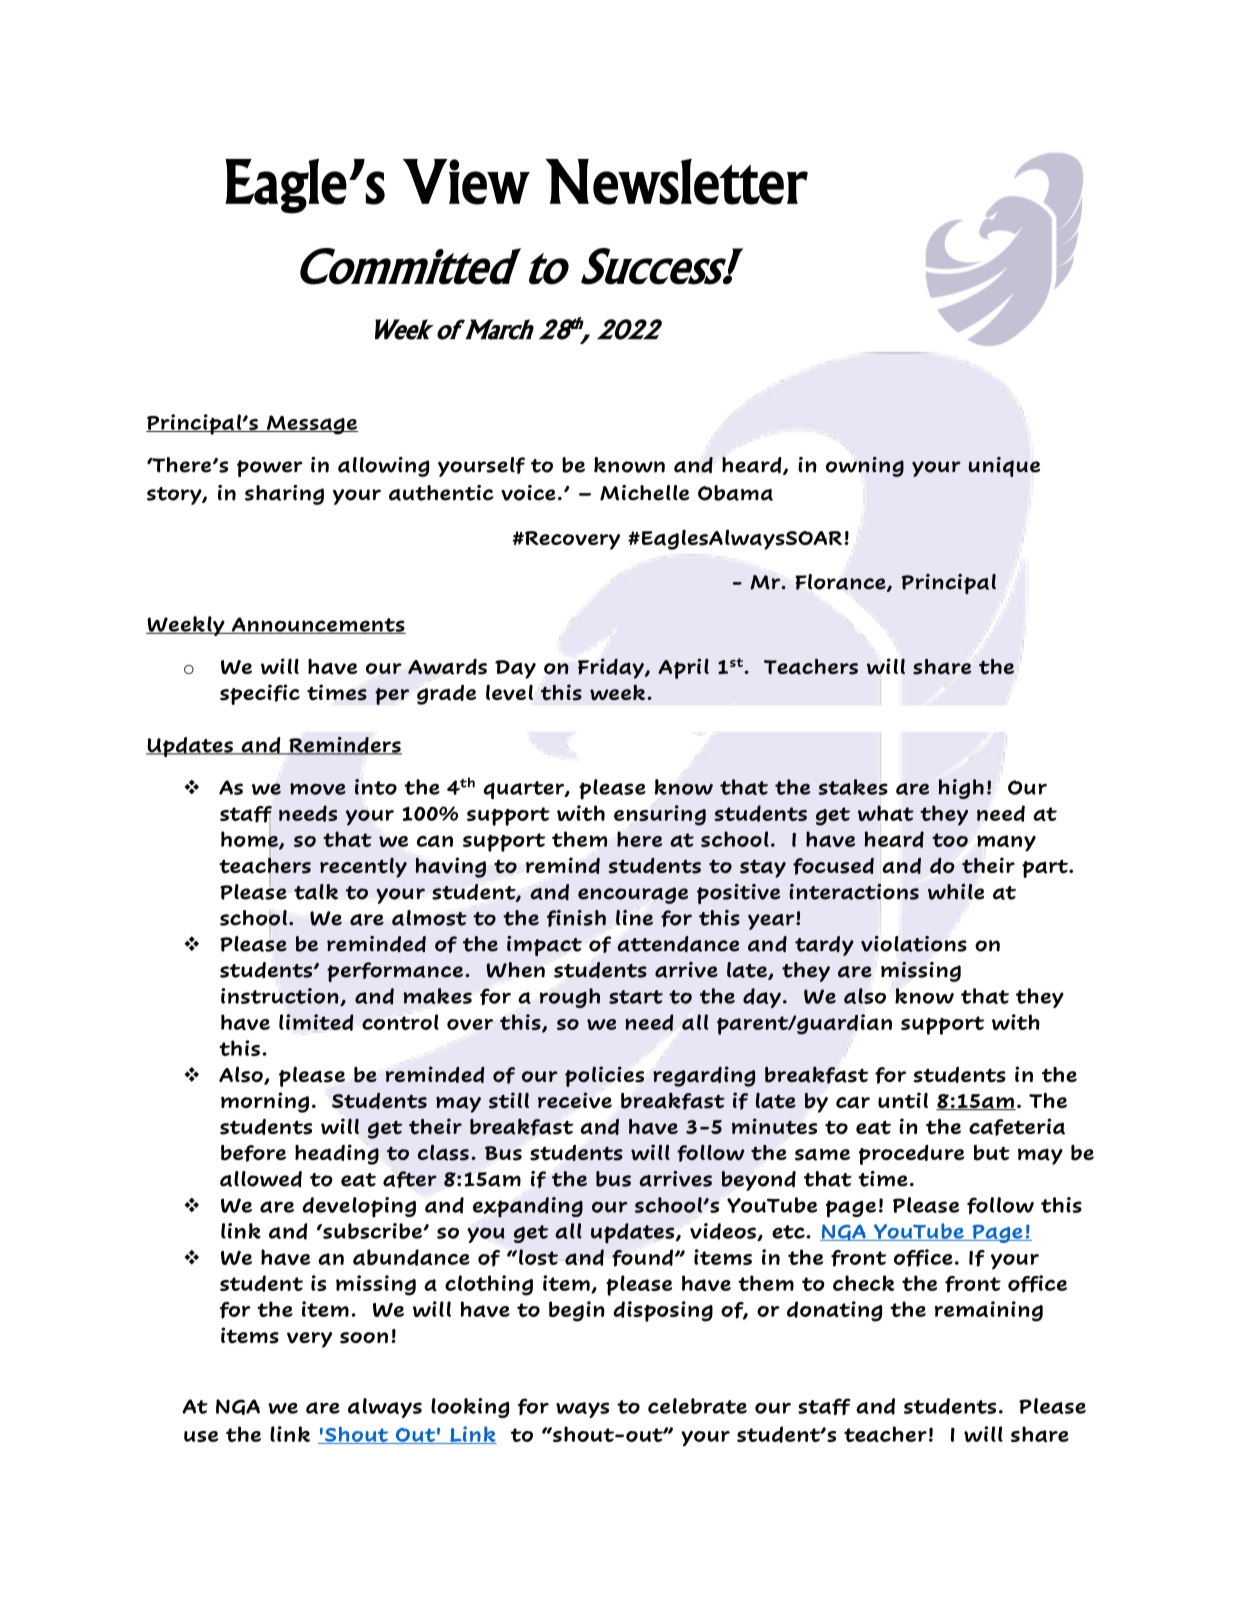  What do you see at coordinates (676, 182) in the screenshot?
I see `Newsletter` at bounding box center [676, 182].
